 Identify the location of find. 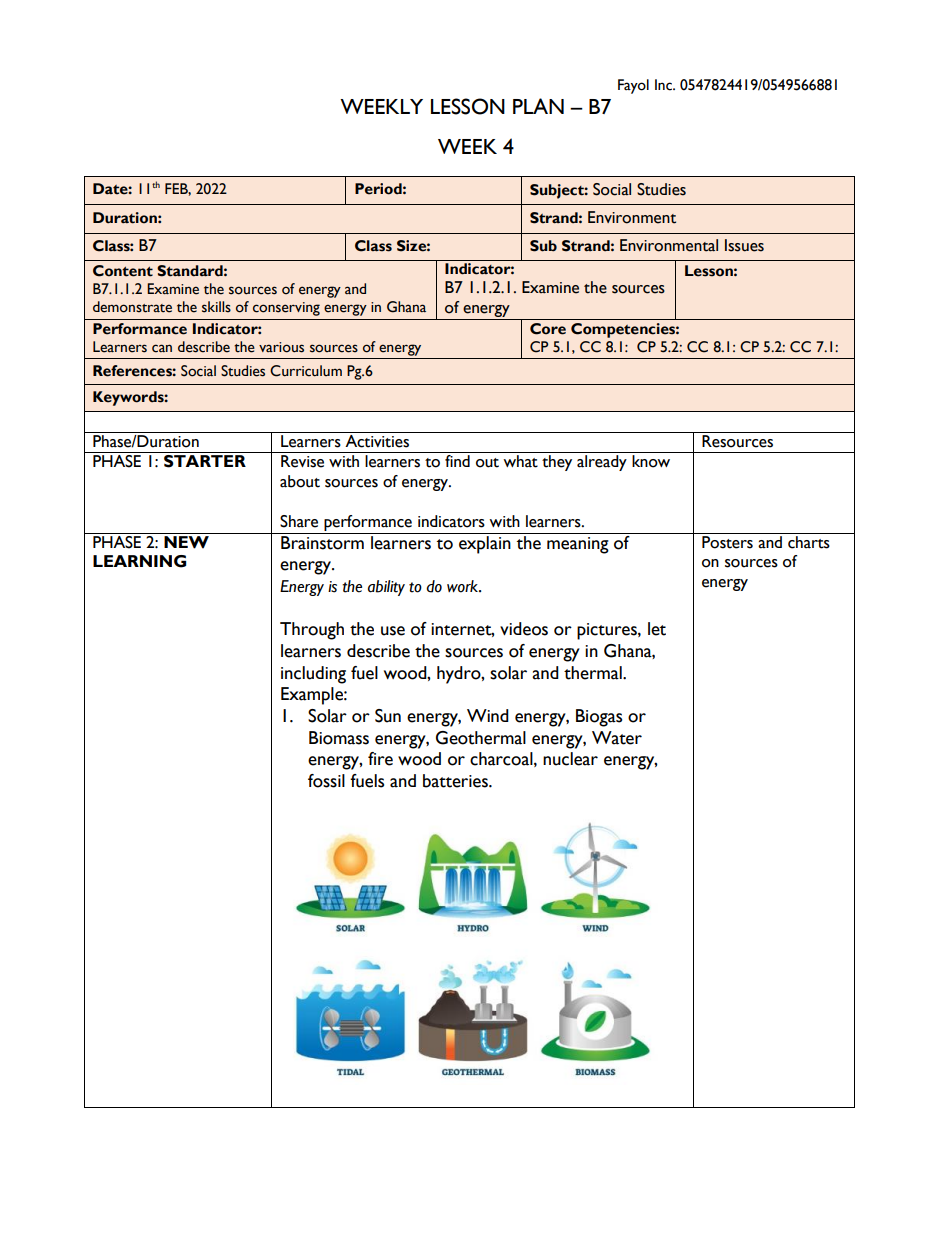
(457, 461).
